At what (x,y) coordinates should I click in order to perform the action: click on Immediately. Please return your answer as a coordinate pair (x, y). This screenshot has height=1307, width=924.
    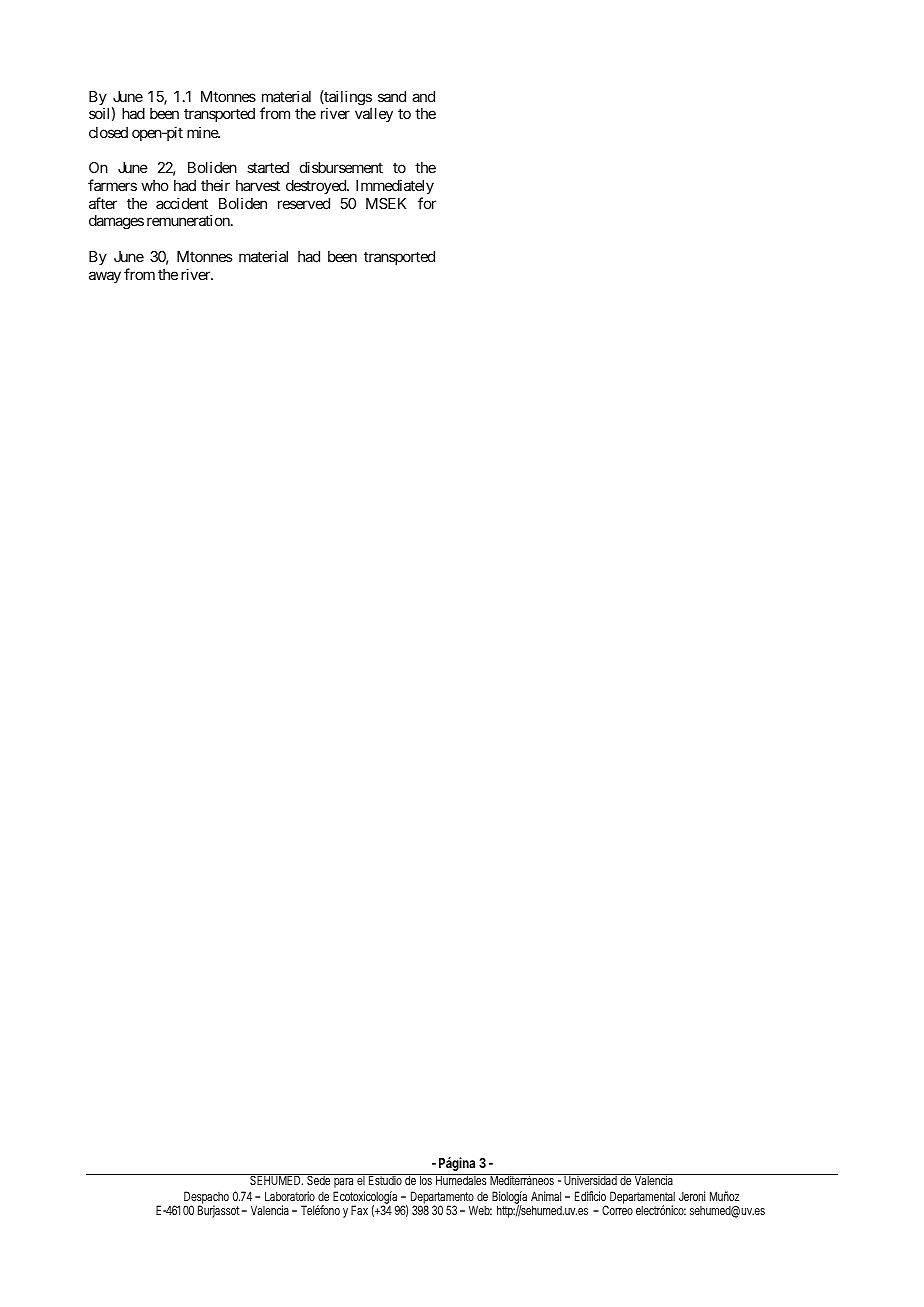
    Looking at the image, I should click on (395, 186).
